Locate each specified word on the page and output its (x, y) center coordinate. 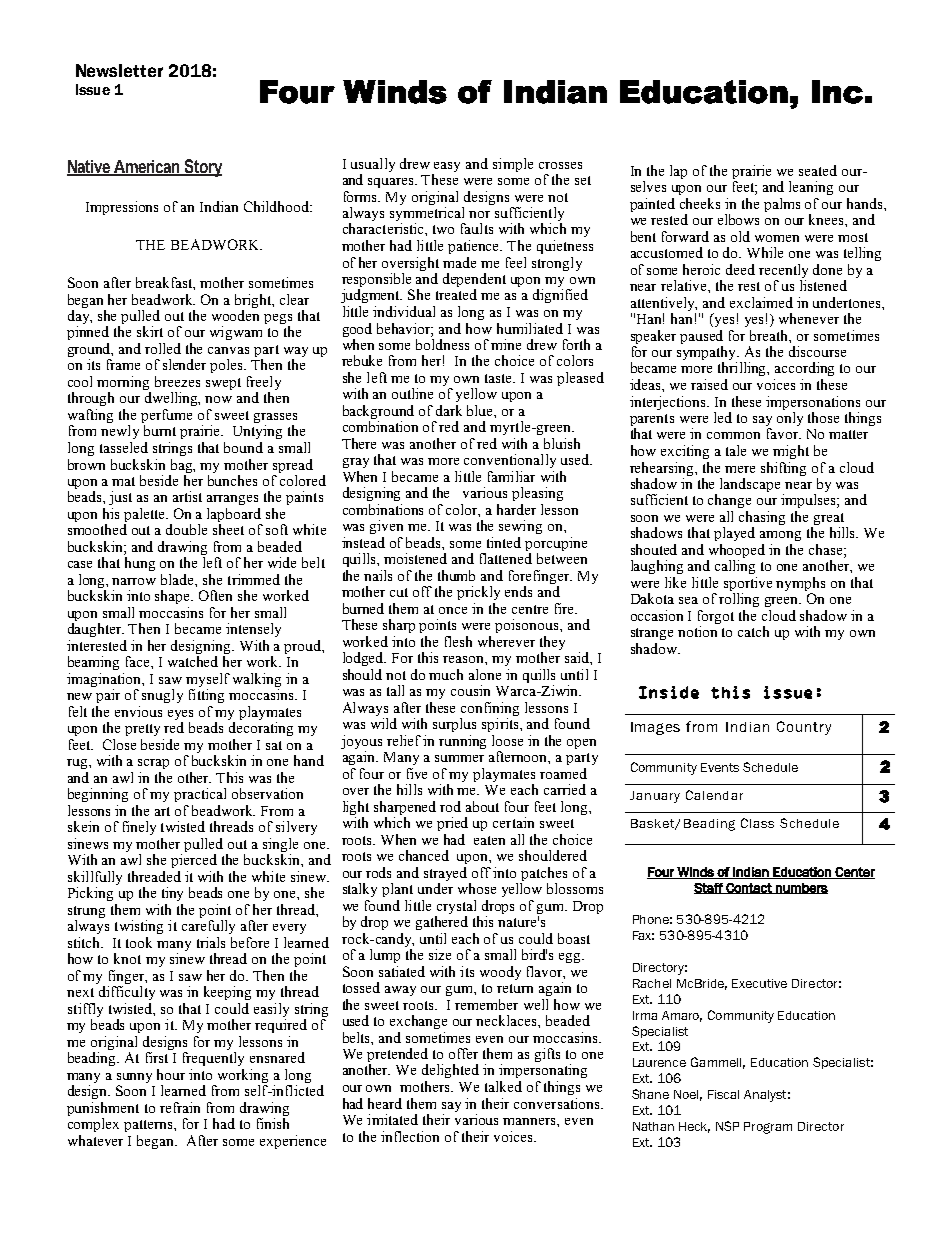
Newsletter (119, 70)
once (453, 610)
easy (447, 167)
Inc (837, 92)
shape (174, 597)
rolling (739, 600)
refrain (180, 1107)
